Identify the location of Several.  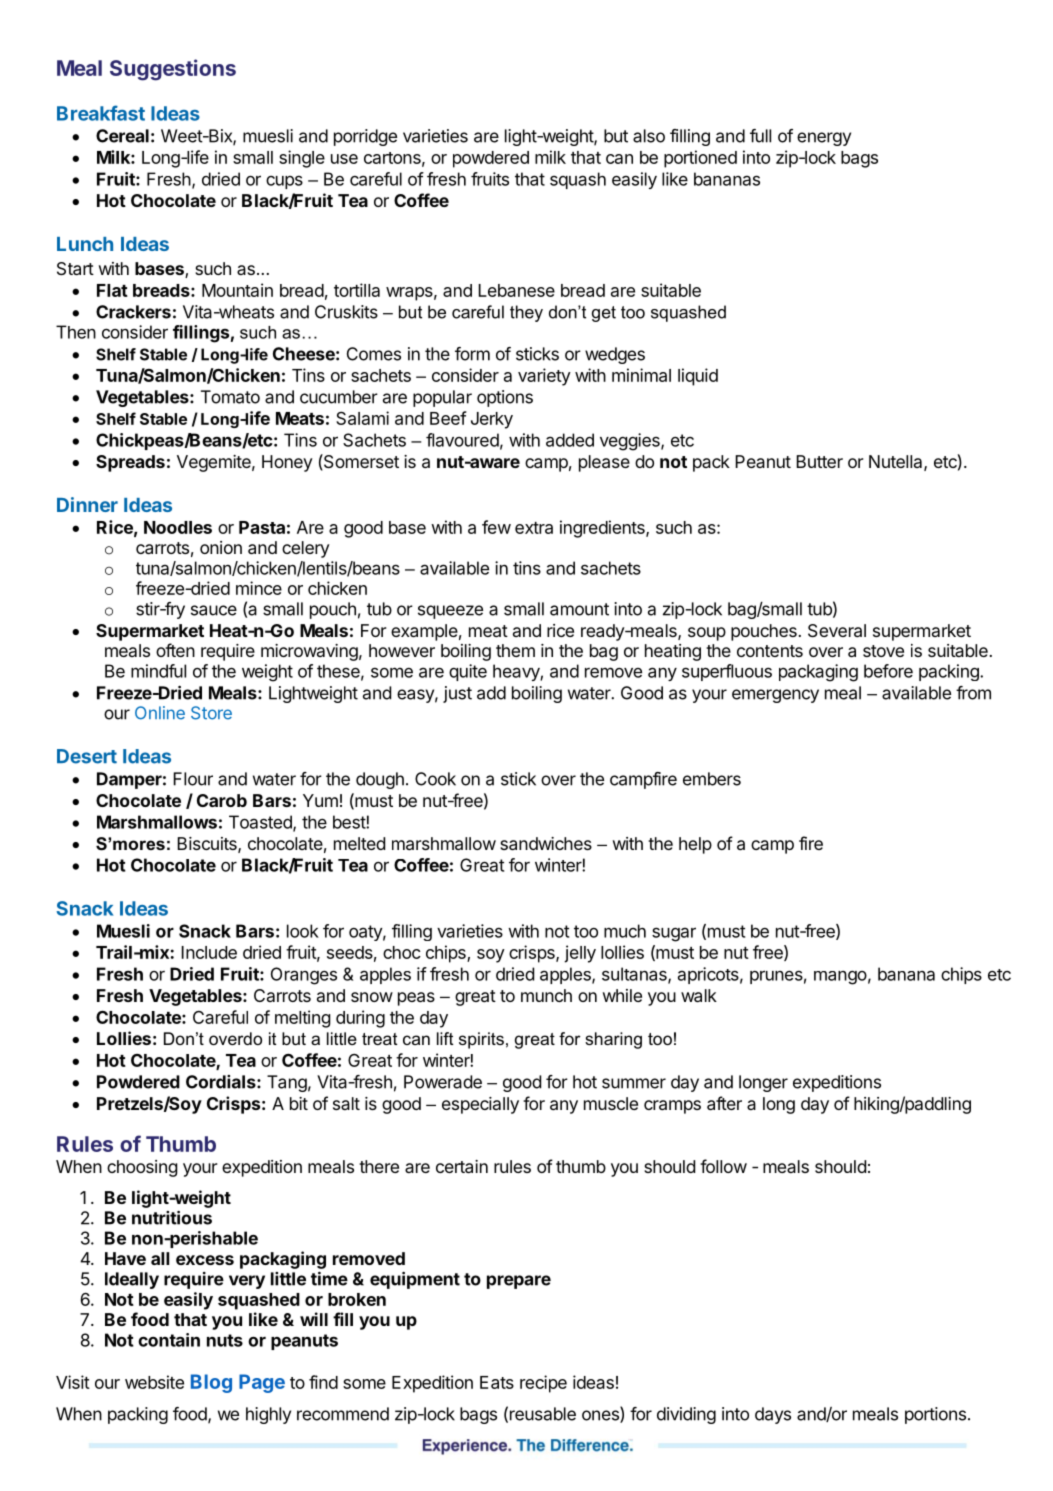
(837, 630).
